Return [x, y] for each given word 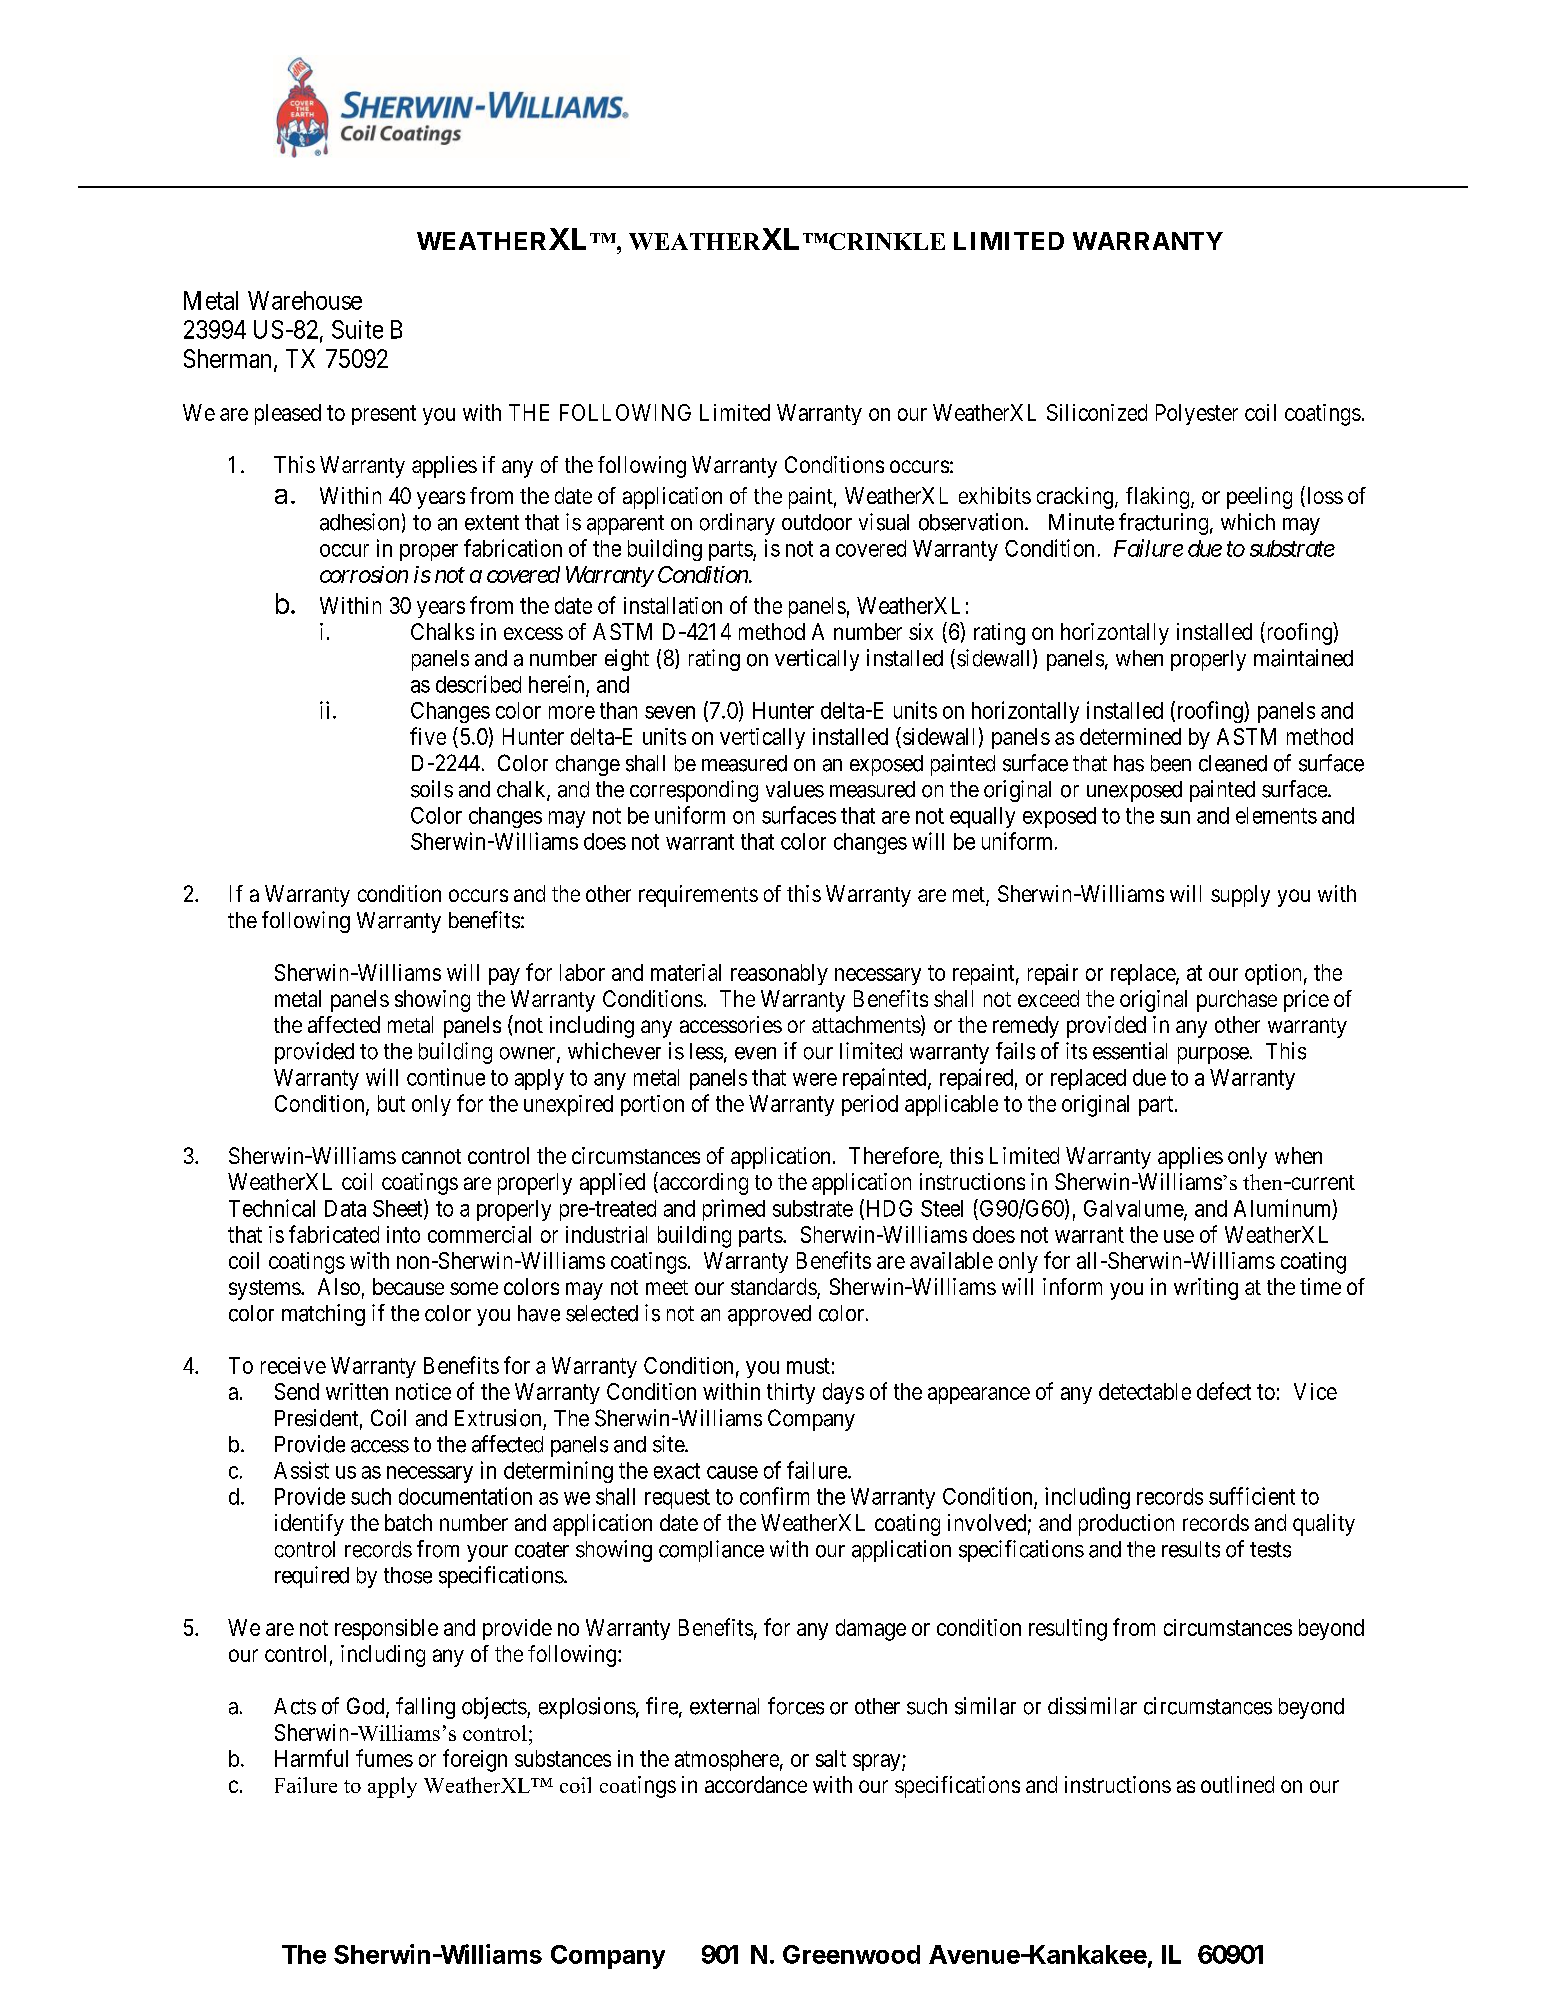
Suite [357, 329]
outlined [1237, 1784]
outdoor [817, 522]
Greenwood [851, 1954]
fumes [384, 1758]
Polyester [1197, 414]
